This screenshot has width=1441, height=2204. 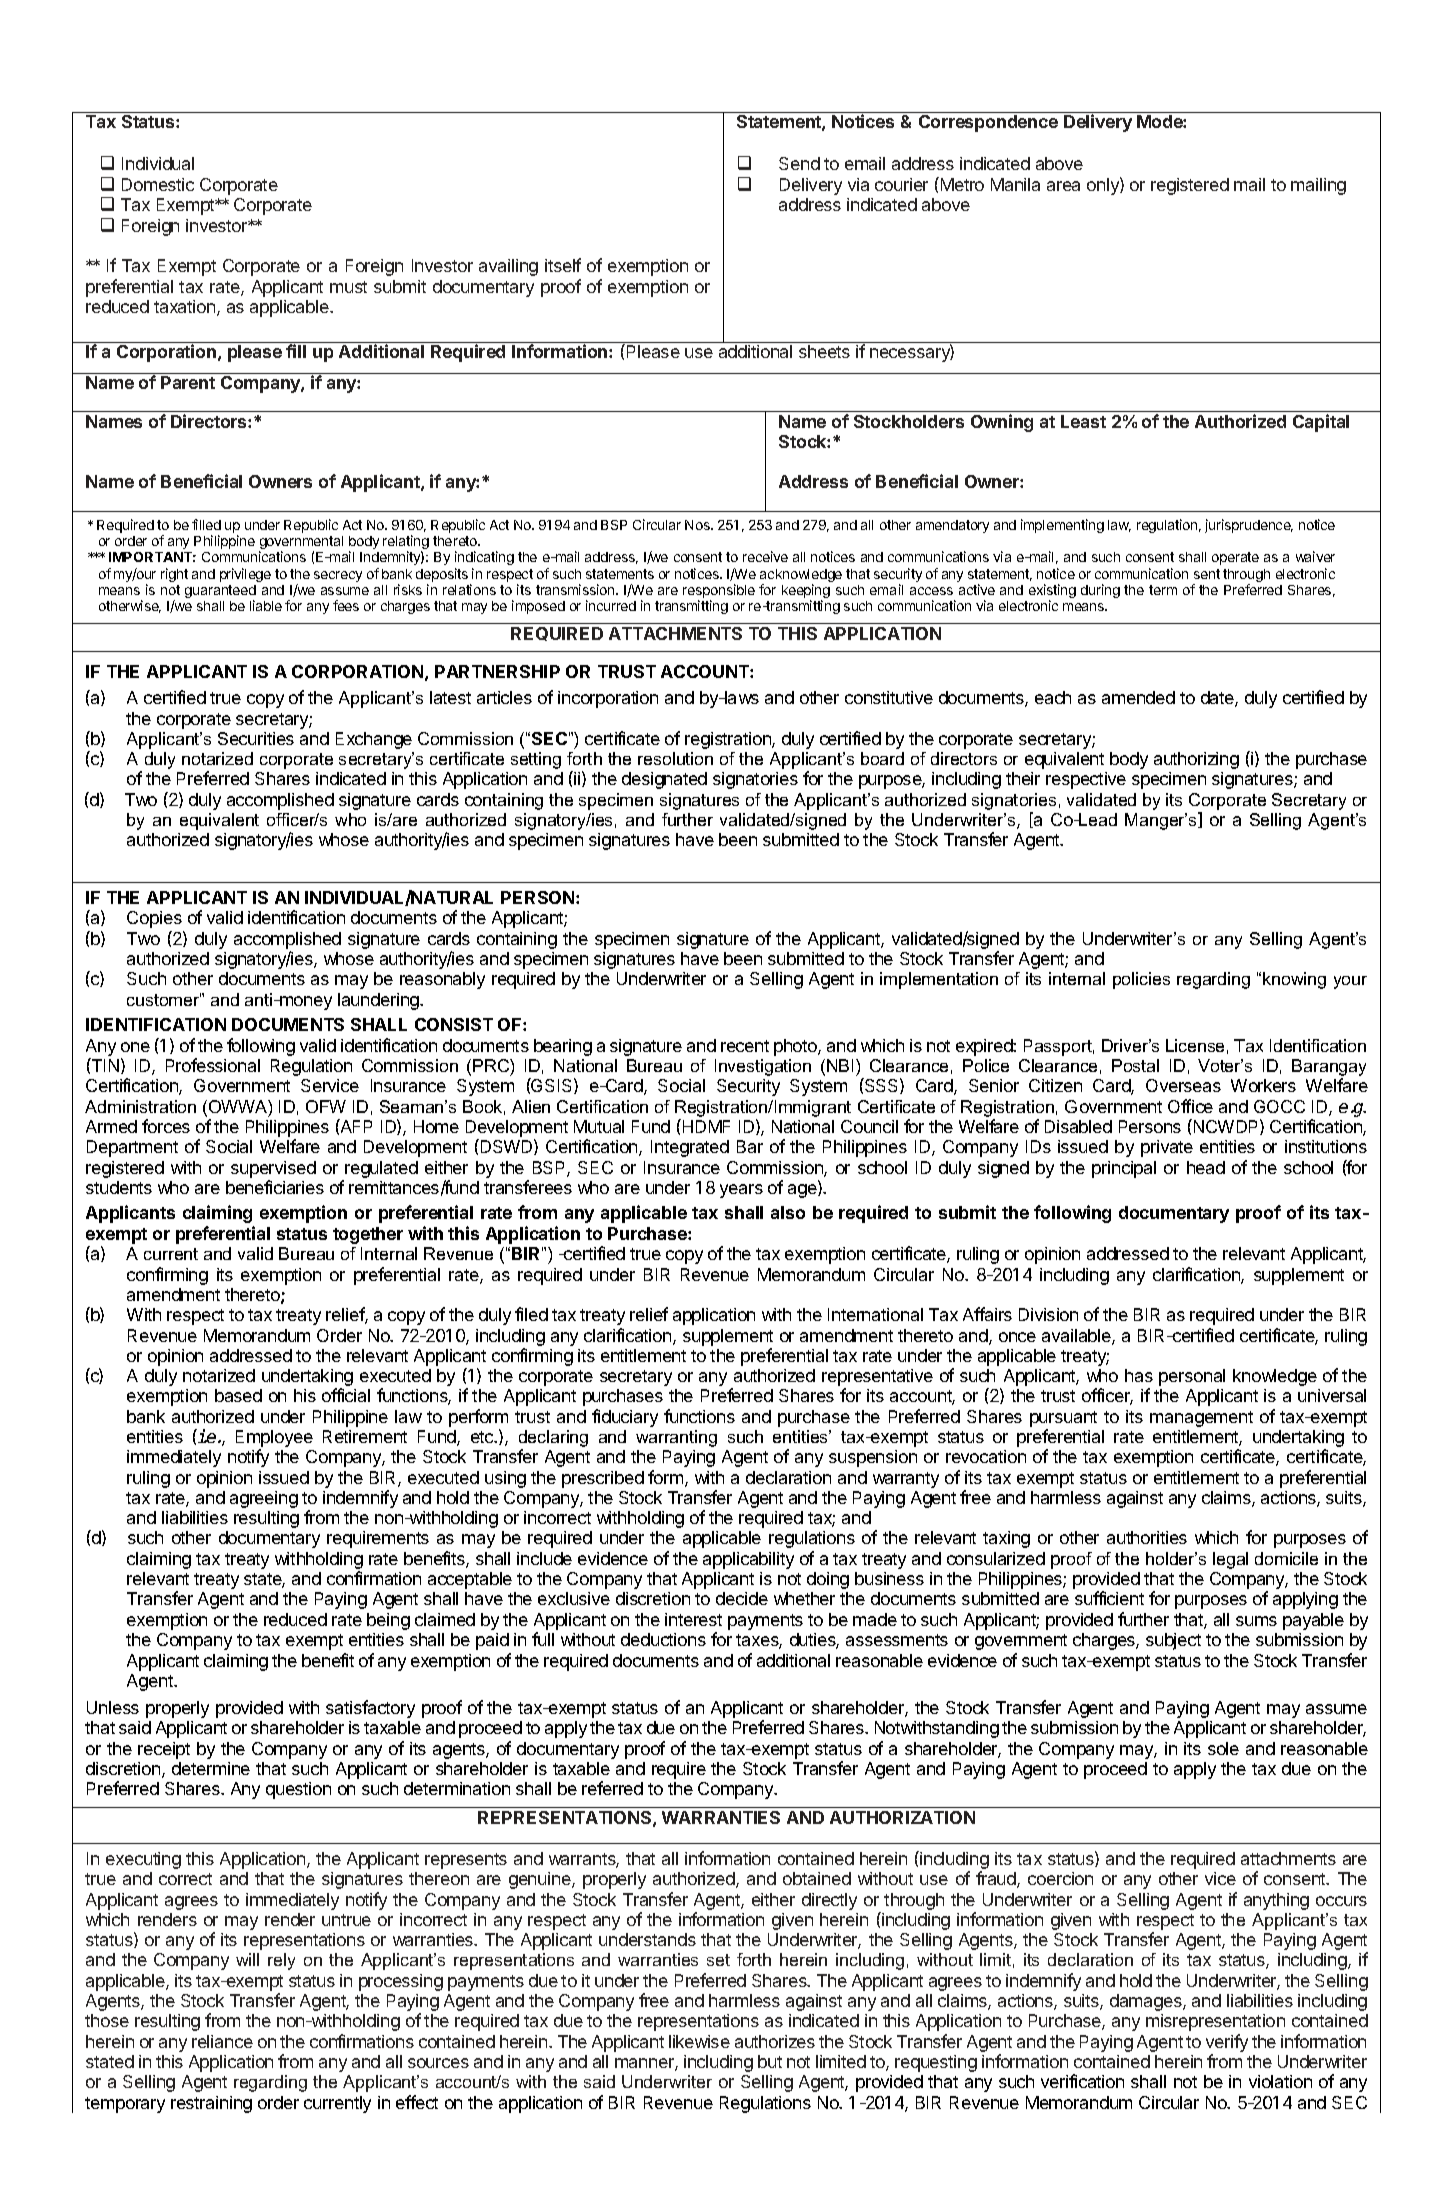 What do you see at coordinates (1141, 980) in the screenshot?
I see `policies` at bounding box center [1141, 980].
